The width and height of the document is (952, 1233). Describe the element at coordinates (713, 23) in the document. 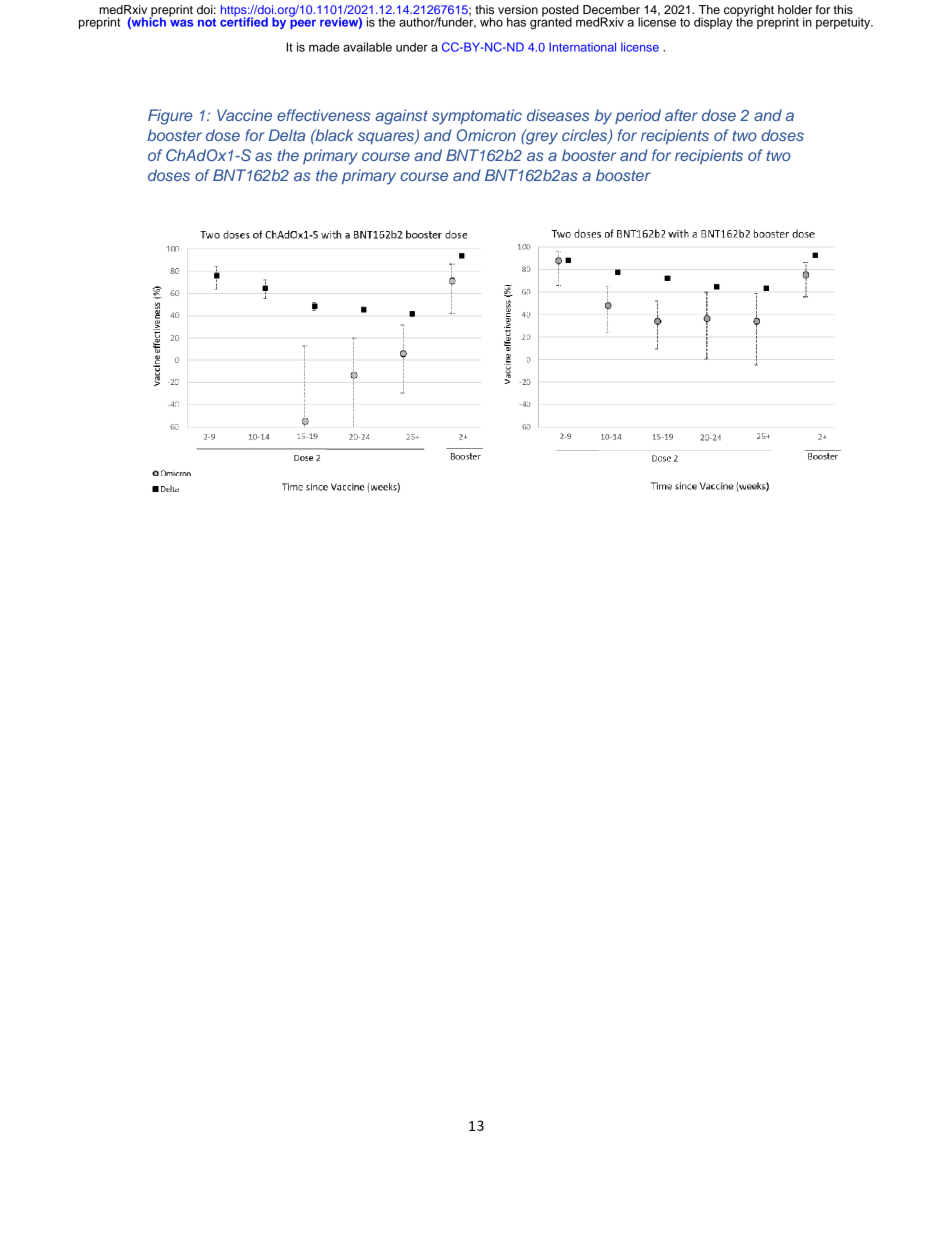

I see `display` at that location.
